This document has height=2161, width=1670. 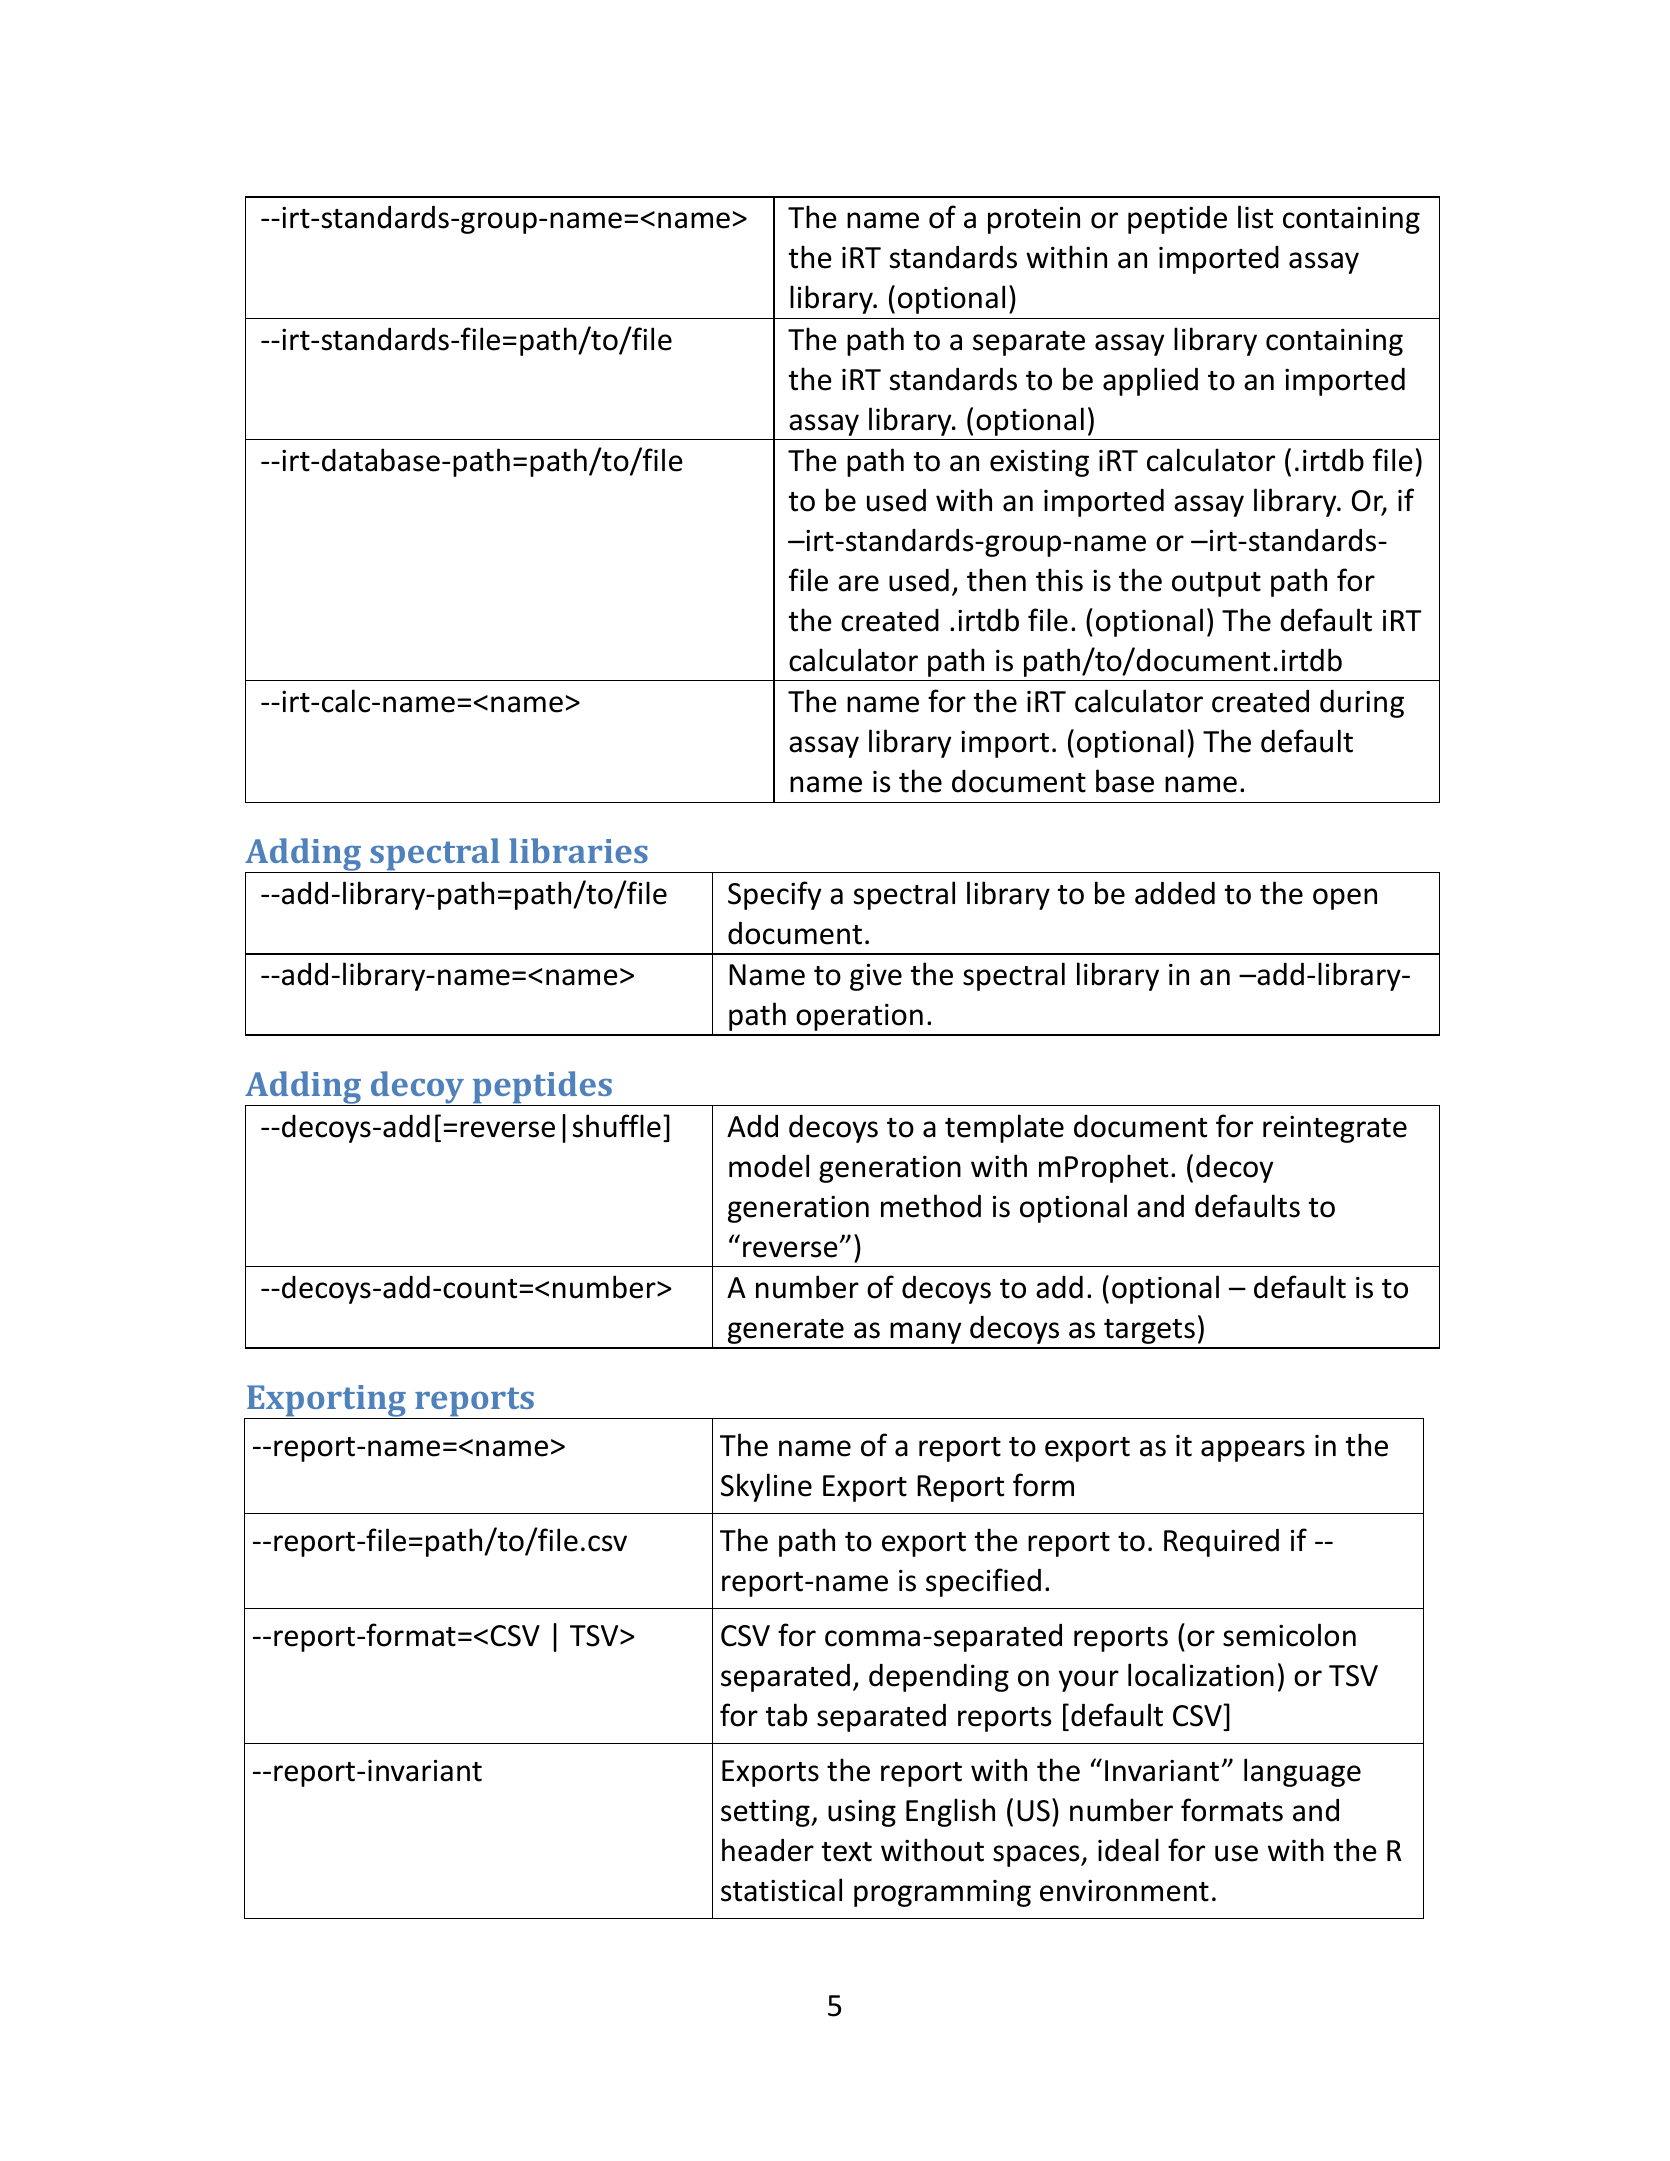 I want to click on Specify, so click(x=774, y=895).
